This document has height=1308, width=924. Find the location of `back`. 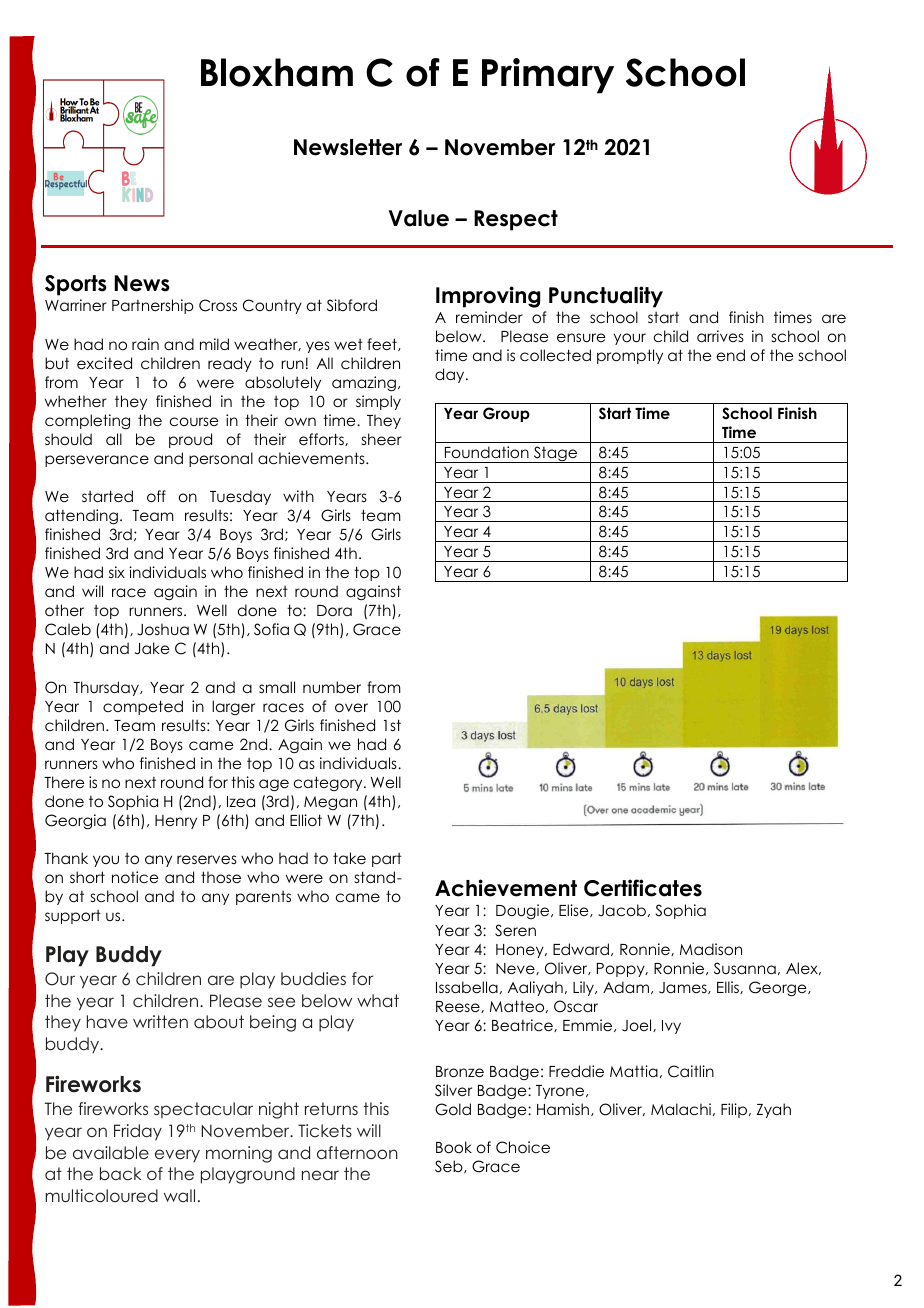

back is located at coordinates (121, 1173).
